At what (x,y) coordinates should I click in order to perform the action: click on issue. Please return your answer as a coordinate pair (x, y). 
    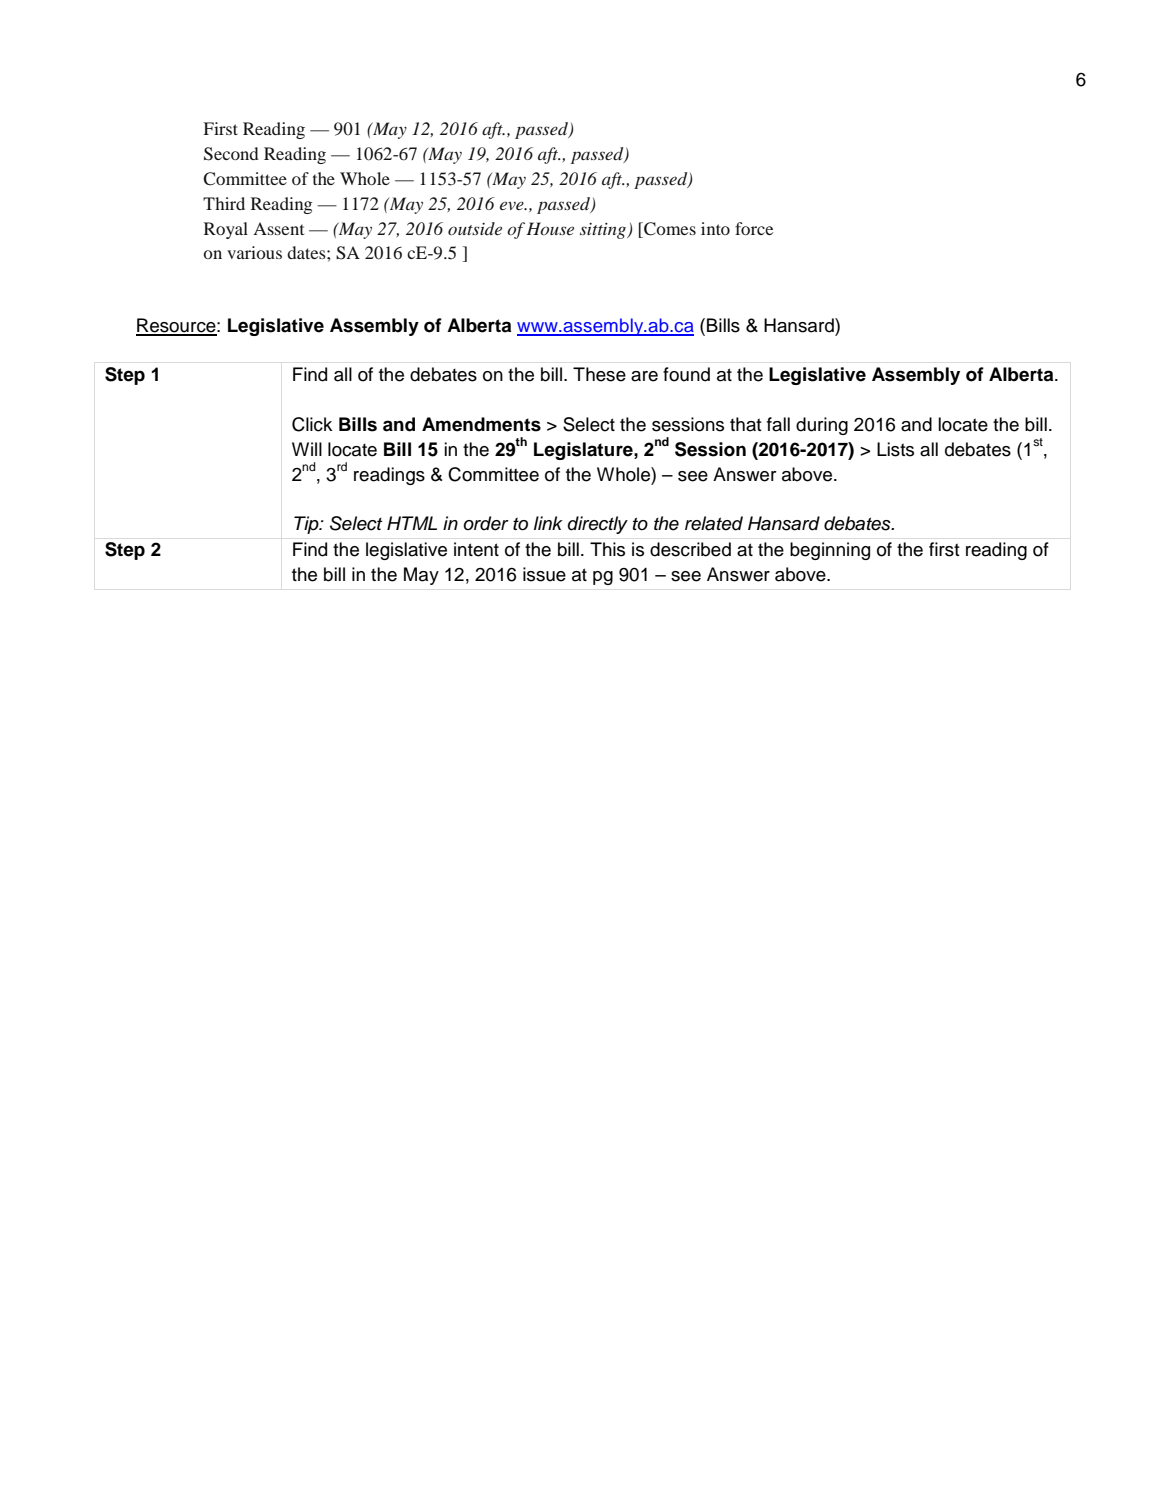
    Looking at the image, I should click on (544, 574).
